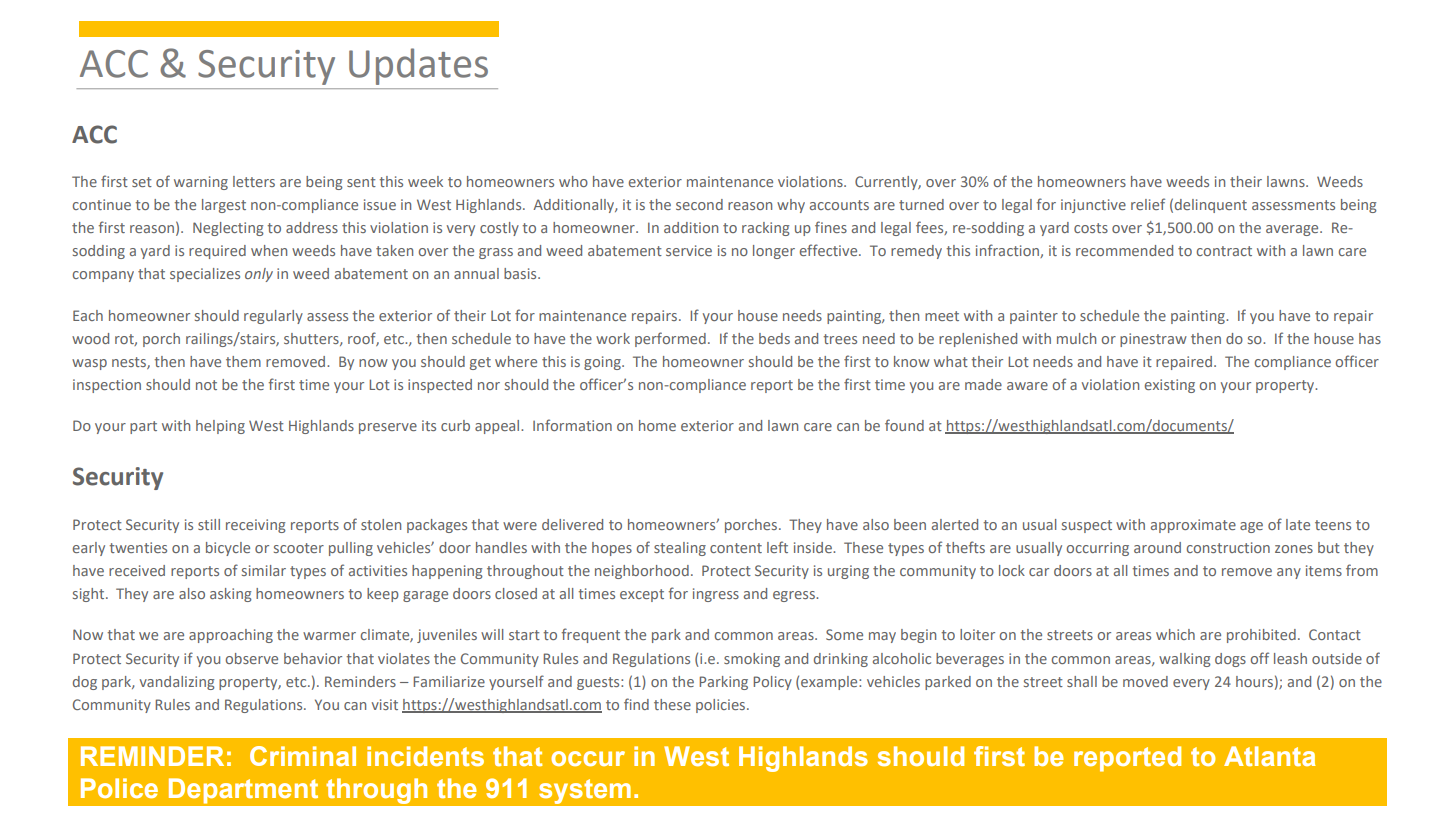 Image resolution: width=1456 pixels, height=819 pixels. I want to click on who, so click(573, 181).
